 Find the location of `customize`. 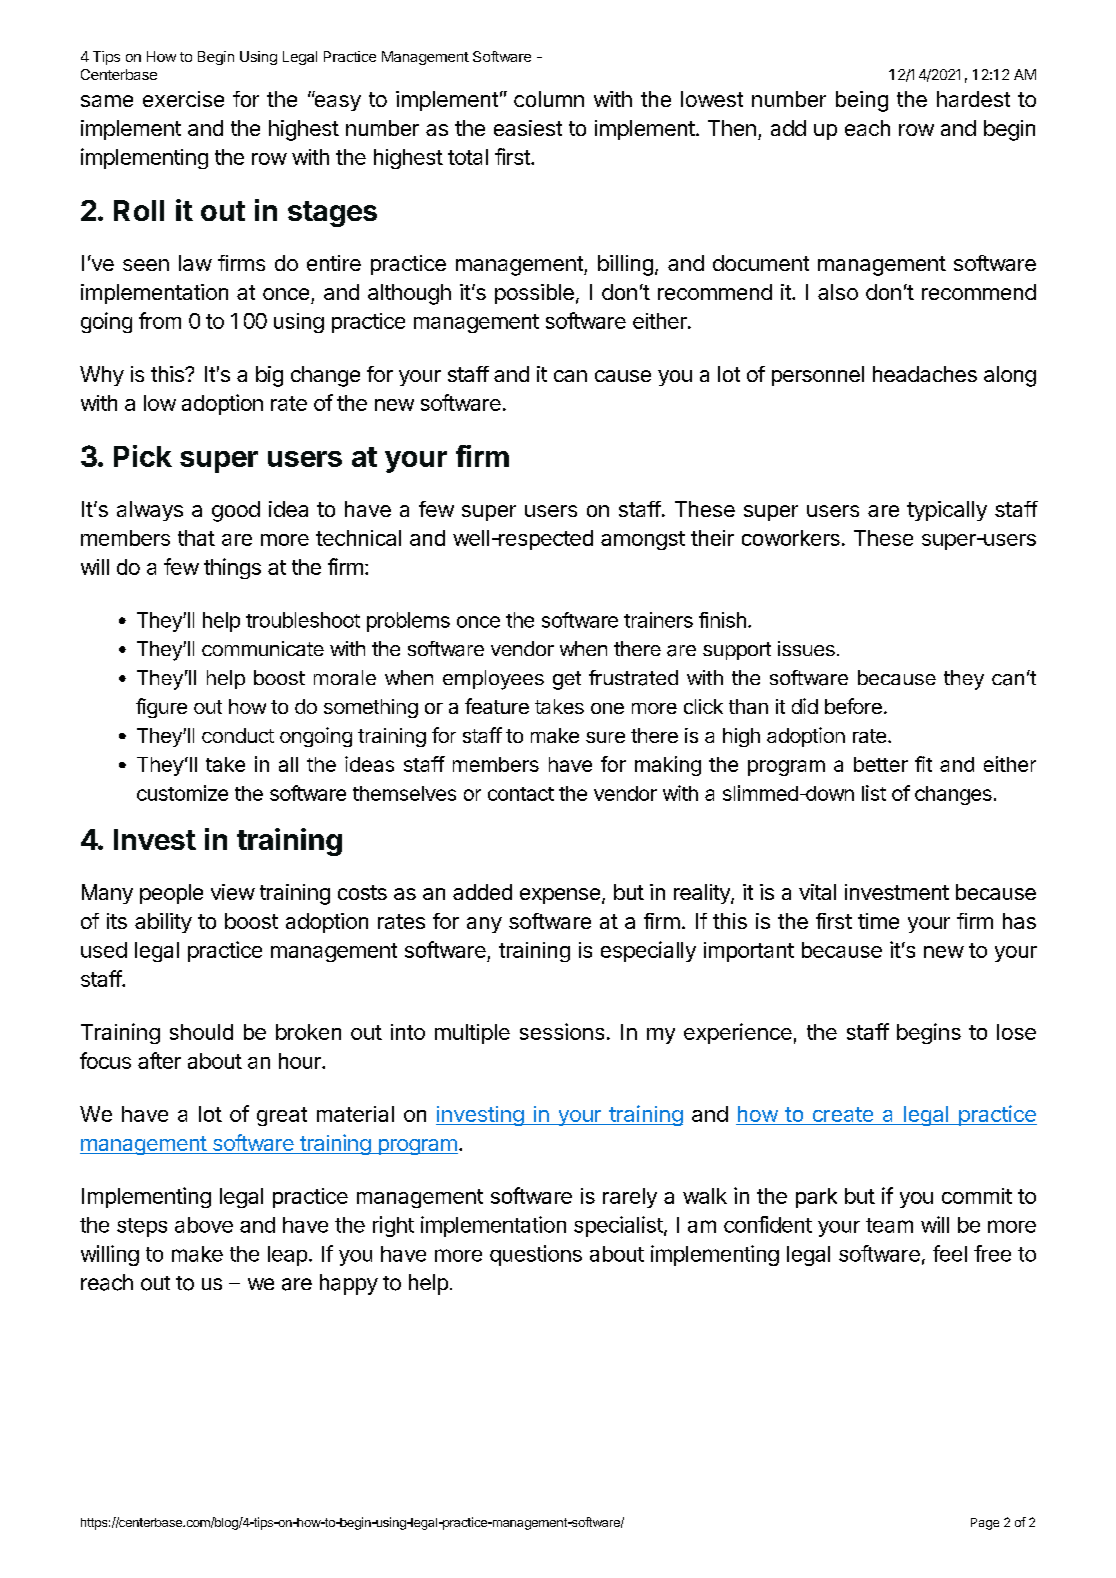

customize is located at coordinates (182, 793).
